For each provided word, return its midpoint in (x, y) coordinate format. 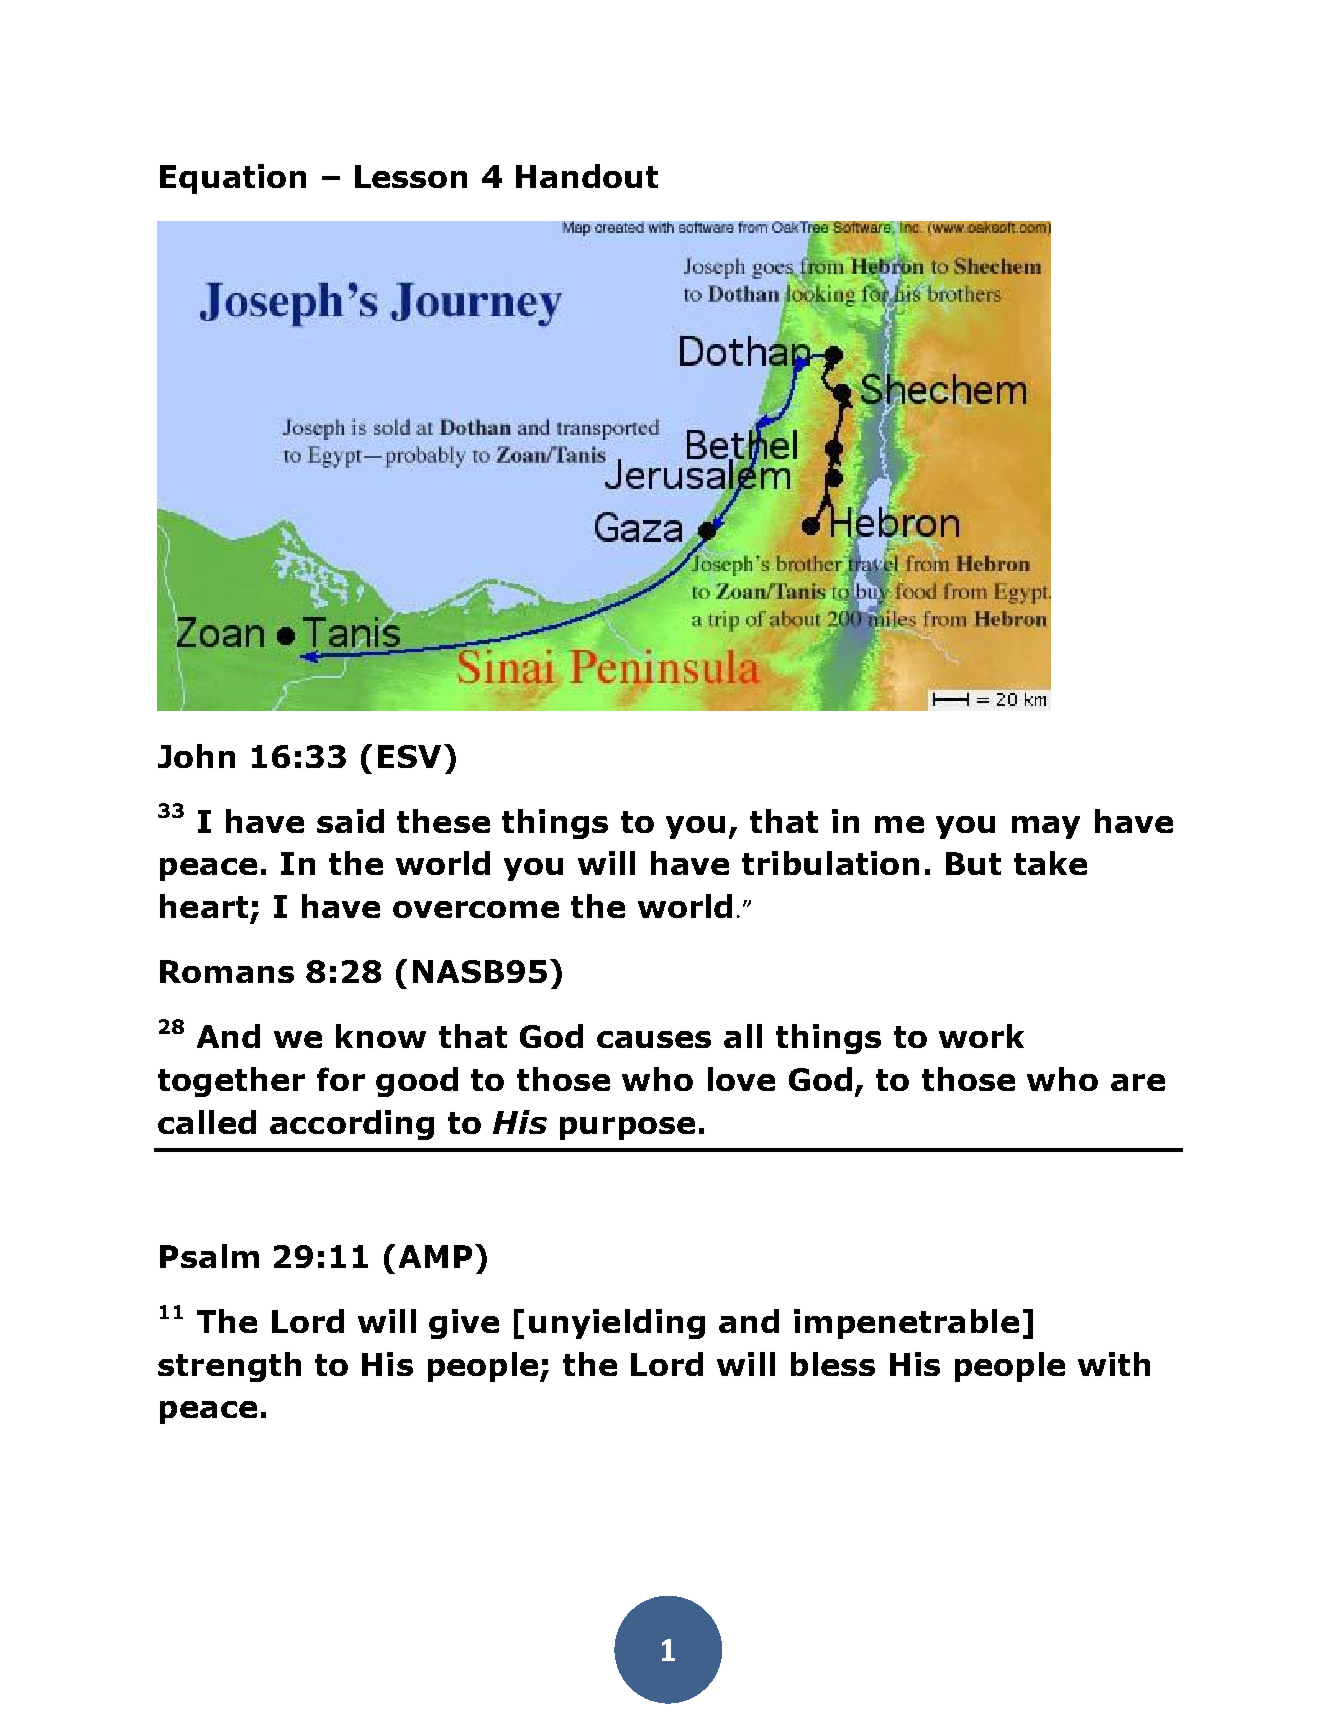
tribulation (830, 863)
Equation (233, 179)
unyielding (617, 1324)
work (981, 1036)
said (350, 821)
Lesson (411, 176)
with (1114, 1364)
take (1050, 863)
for (341, 1079)
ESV (409, 756)
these (443, 821)
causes (654, 1039)
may (1046, 827)
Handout (587, 176)
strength (229, 1367)
